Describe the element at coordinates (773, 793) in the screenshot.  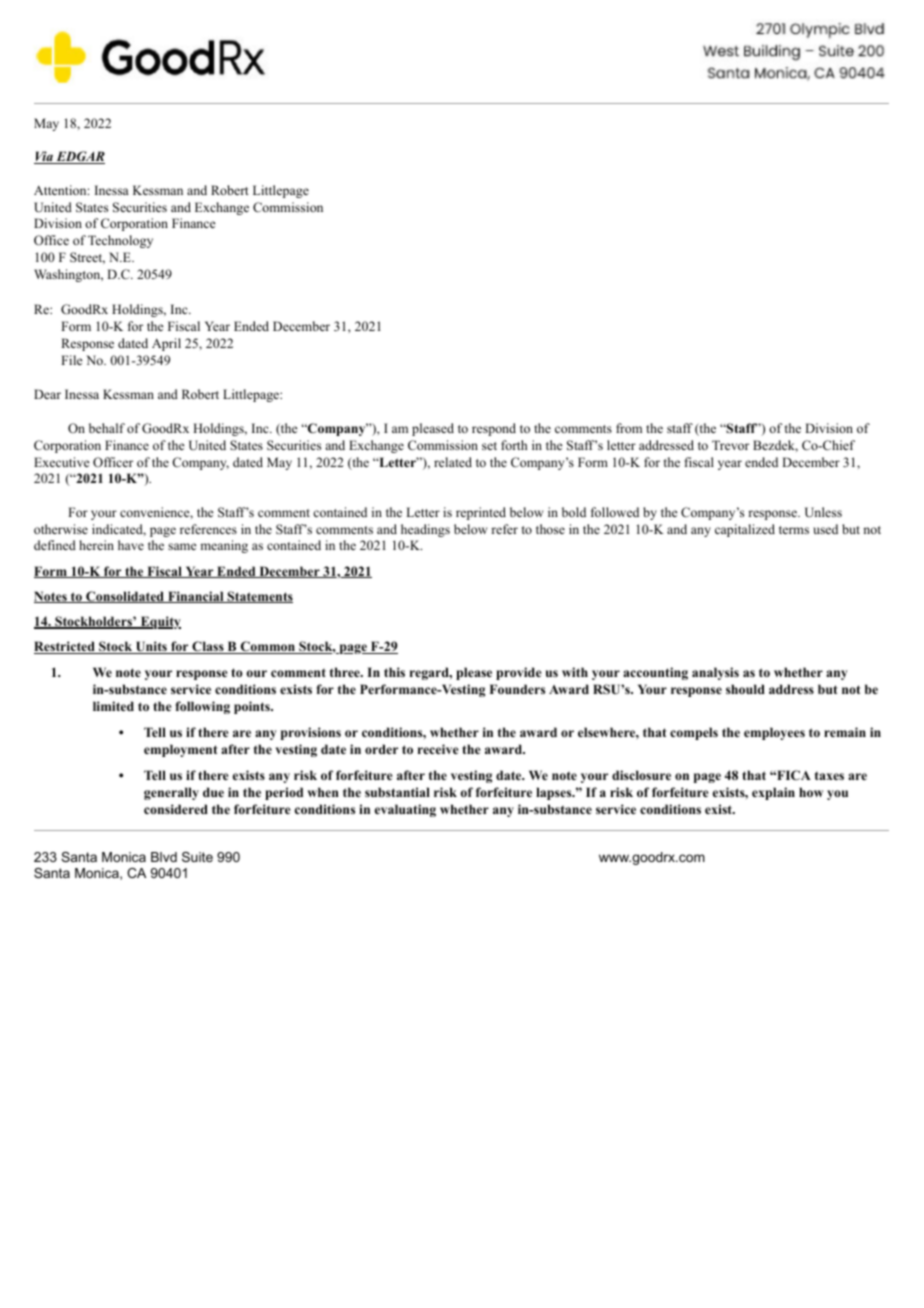
I see `explain` at that location.
